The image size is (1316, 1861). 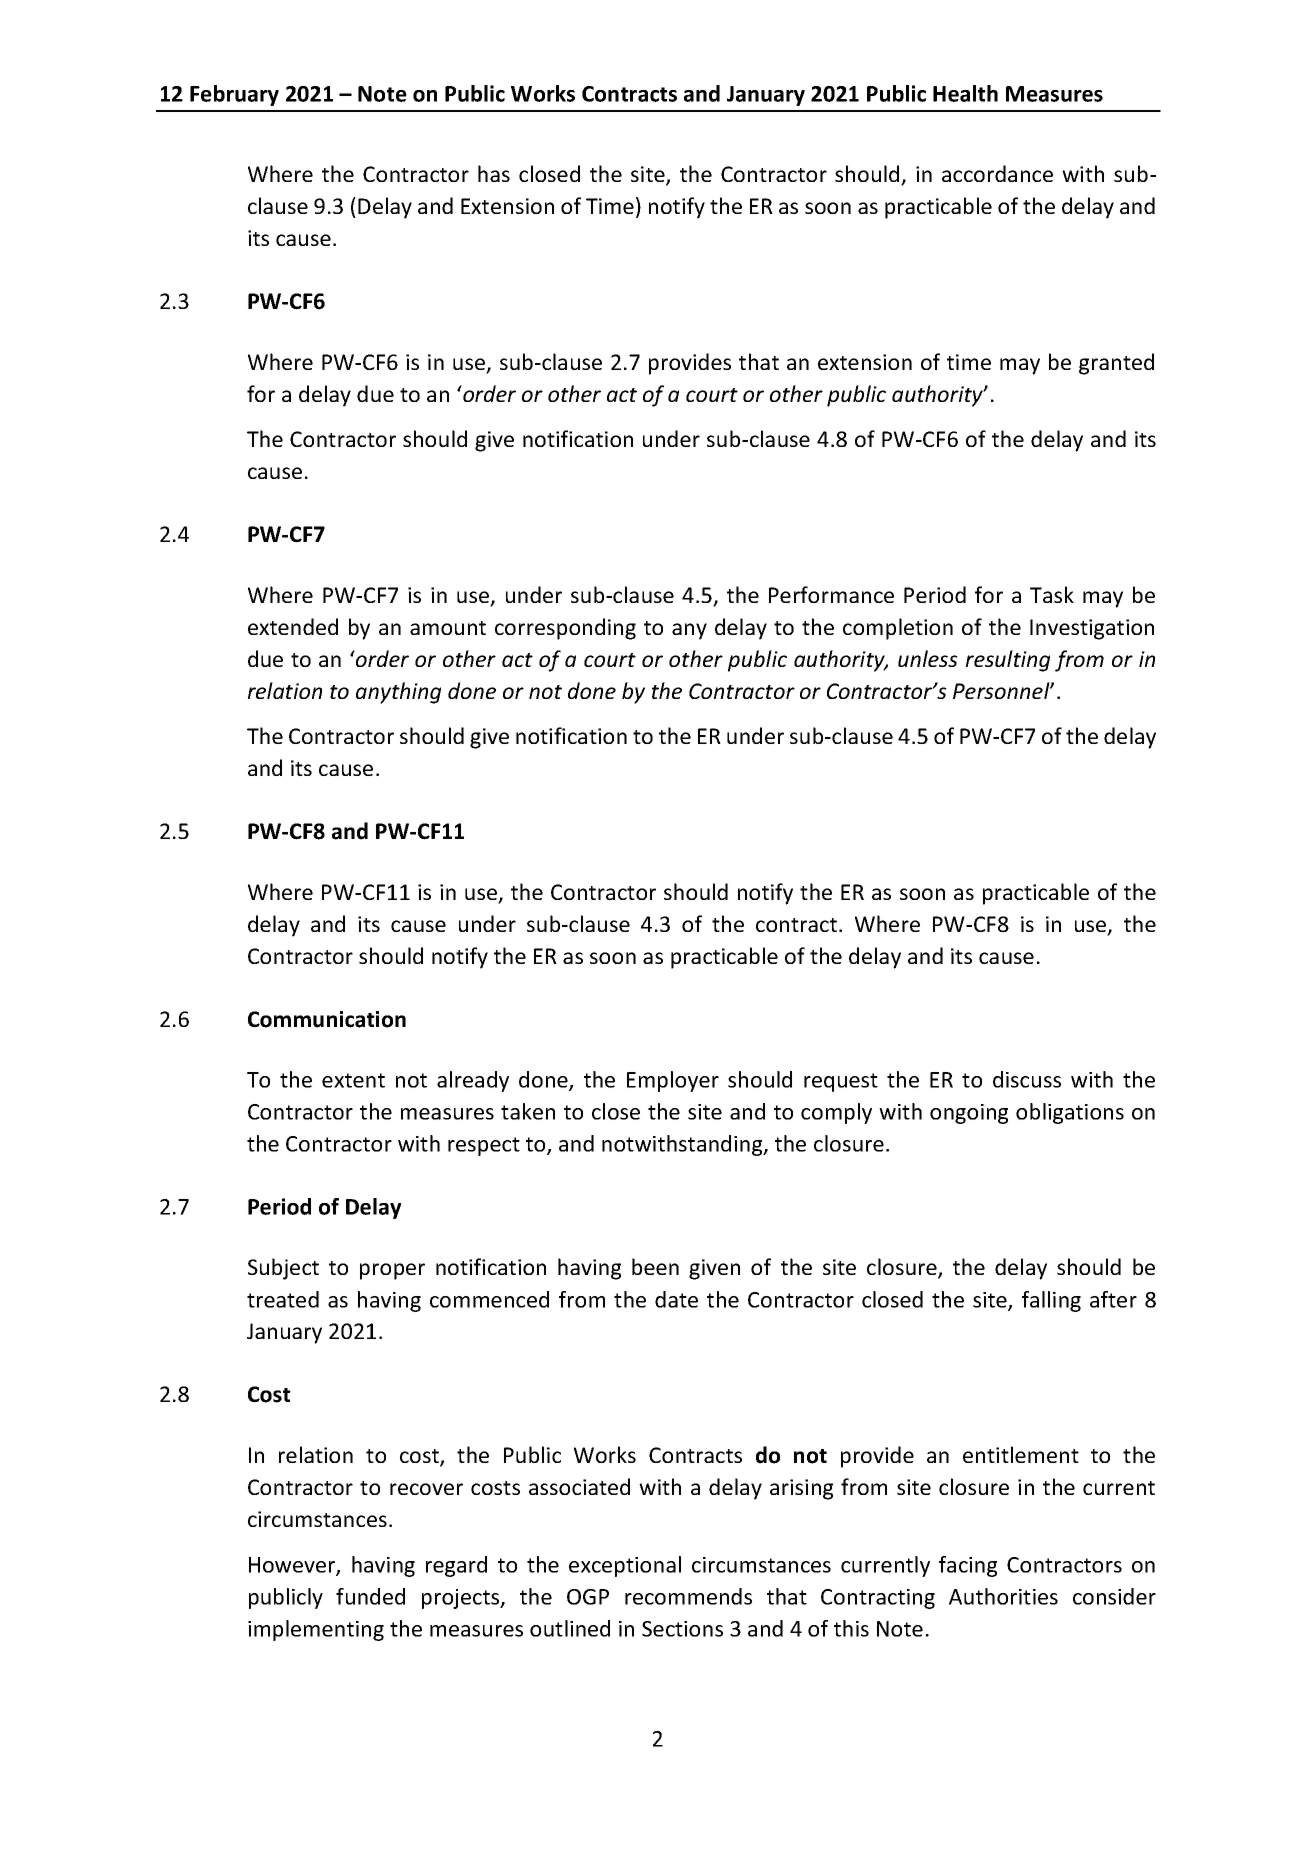 I want to click on discuss, so click(x=1027, y=1079).
